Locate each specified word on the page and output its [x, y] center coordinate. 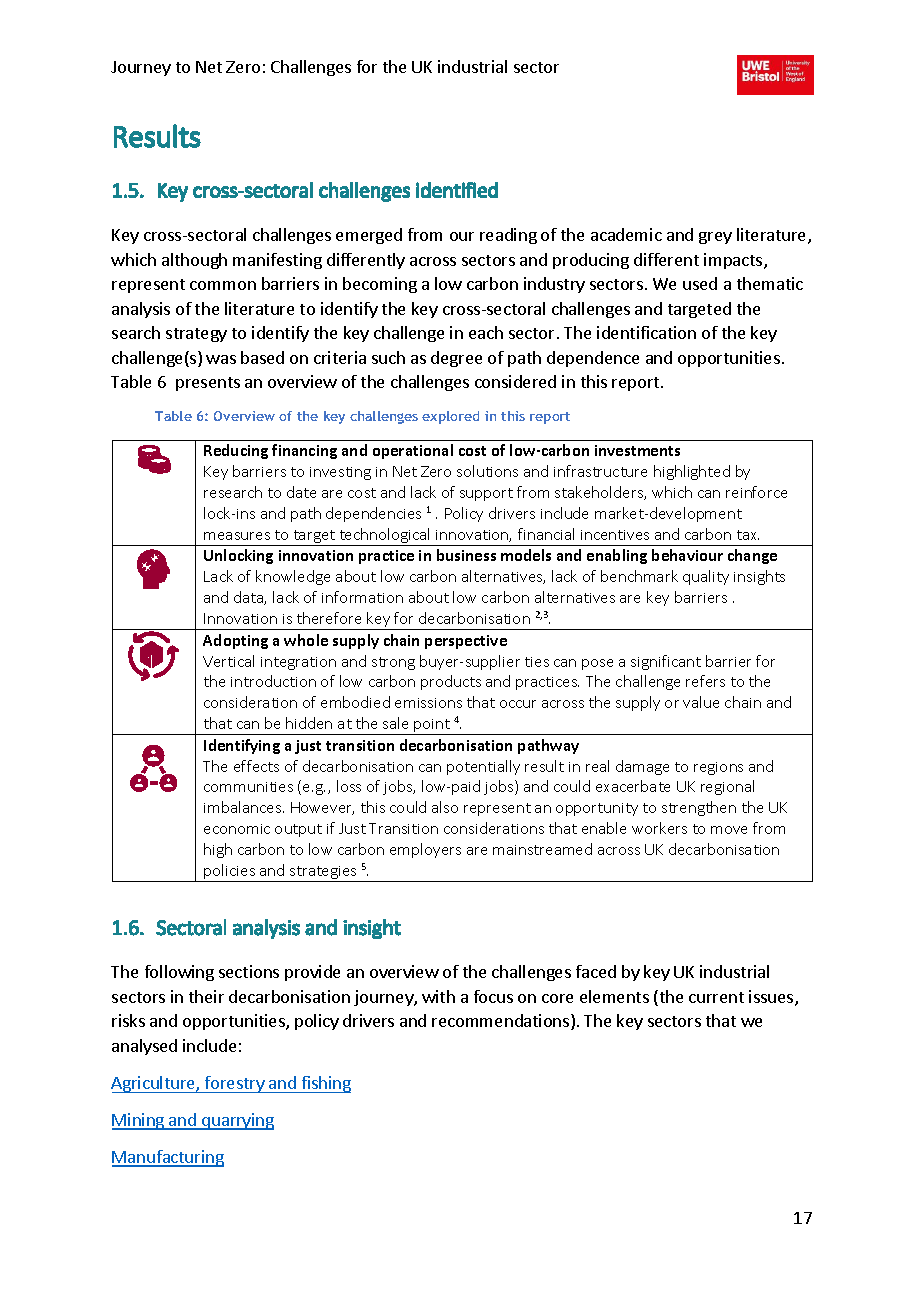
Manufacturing [168, 1158]
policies [230, 873]
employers [425, 850]
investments [637, 450]
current [716, 997]
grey [715, 238]
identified [457, 190]
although [194, 261]
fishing [325, 1084]
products [451, 682]
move [729, 830]
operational [413, 451]
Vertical [228, 661]
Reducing [236, 451]
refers [705, 681]
